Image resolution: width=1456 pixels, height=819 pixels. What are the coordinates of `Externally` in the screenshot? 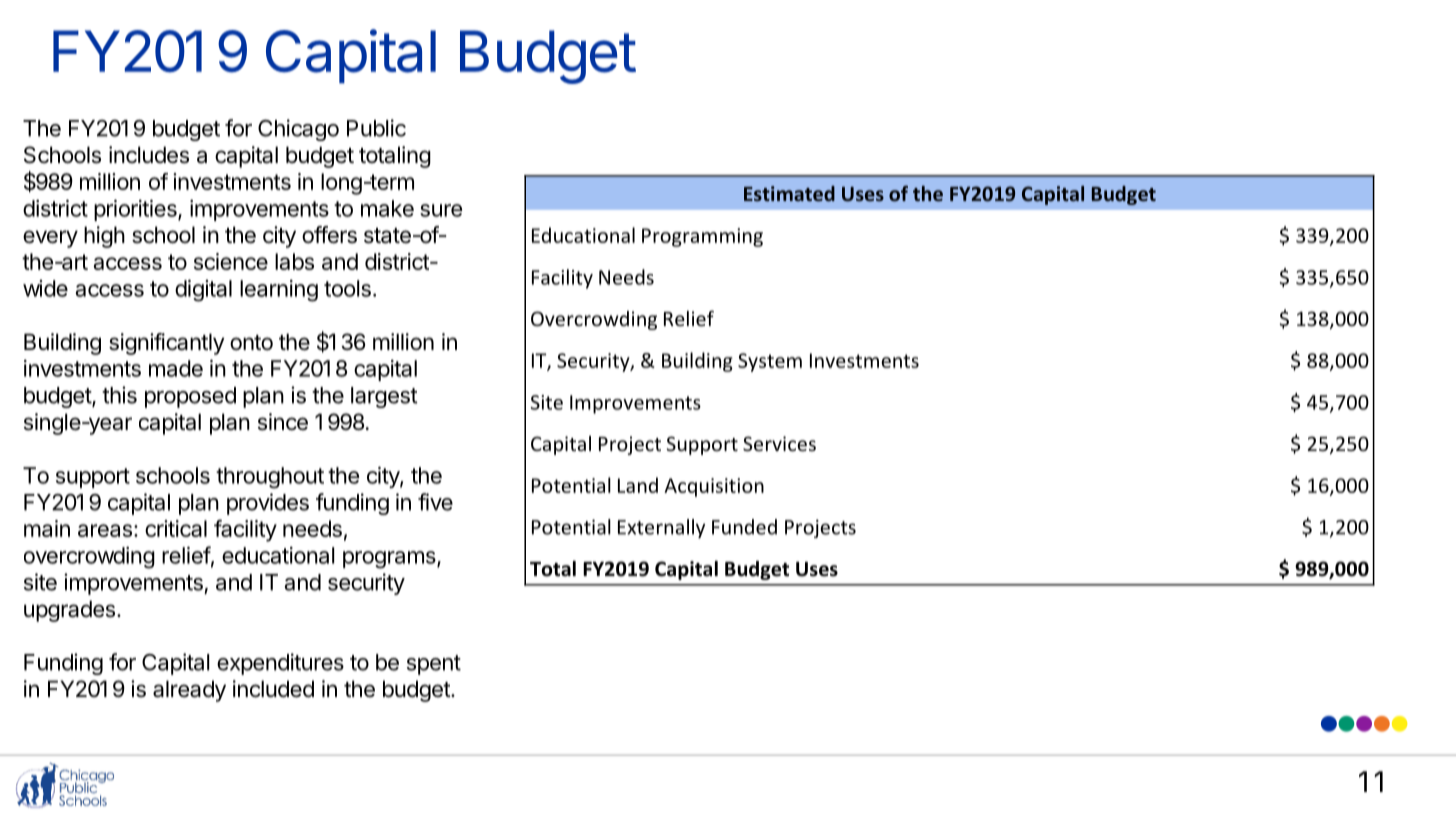 It's located at (661, 529).
